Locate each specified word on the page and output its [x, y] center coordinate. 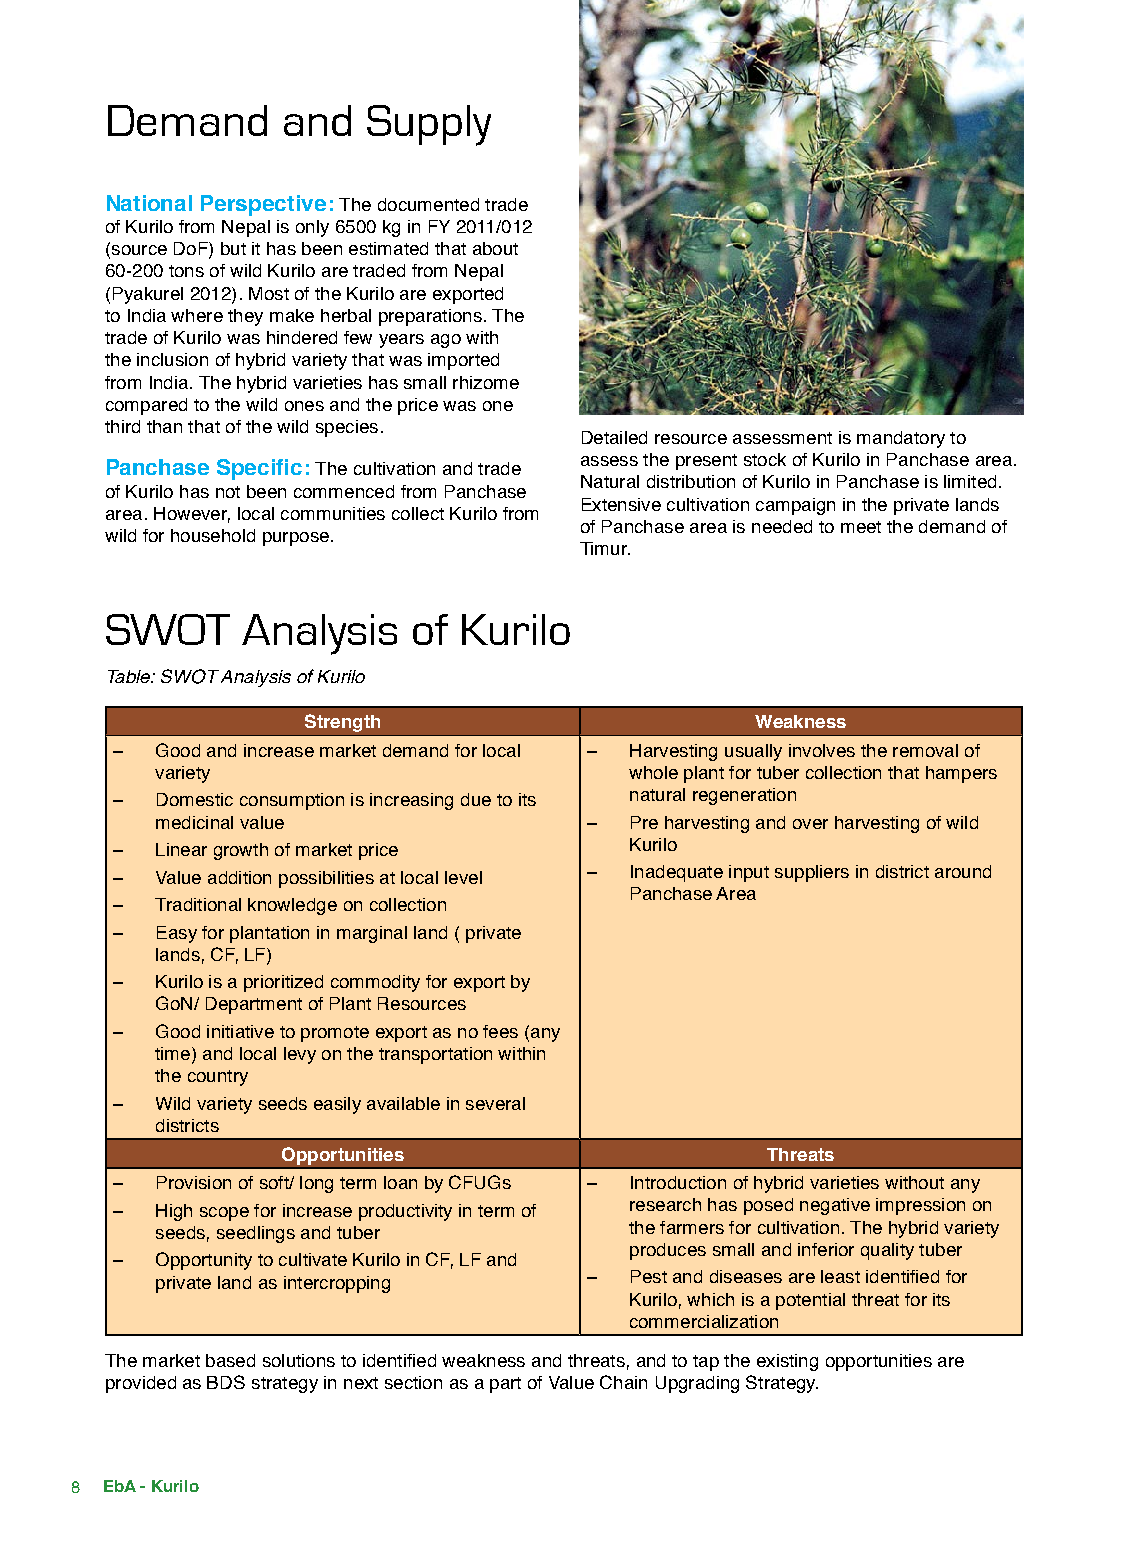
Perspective [263, 205]
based [230, 1360]
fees [500, 1031]
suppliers [812, 873]
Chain [623, 1382]
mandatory [901, 439]
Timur [604, 548]
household [213, 535]
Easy [177, 934]
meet [861, 527]
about [495, 248]
